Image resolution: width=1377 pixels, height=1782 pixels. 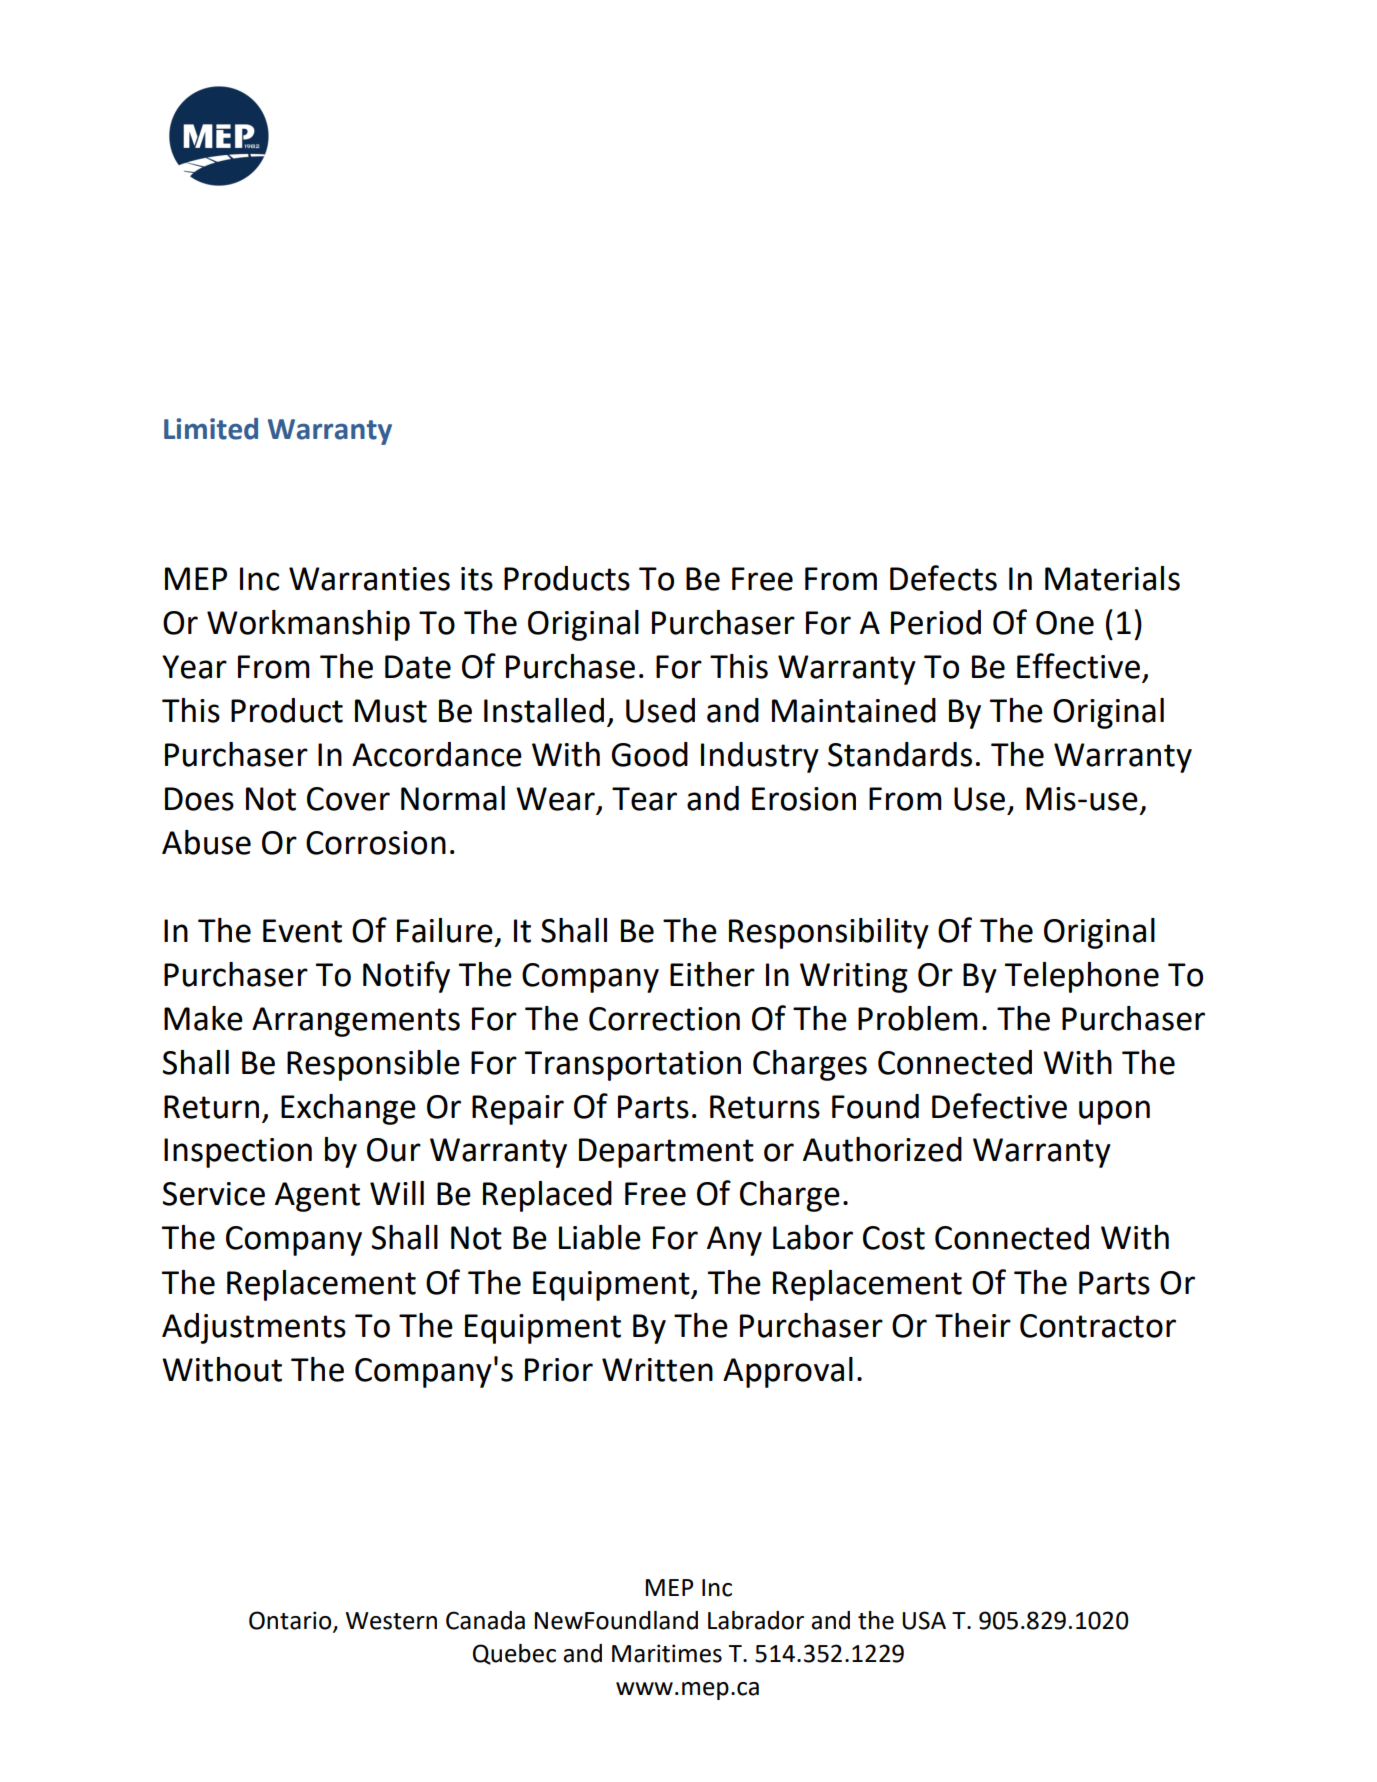 What do you see at coordinates (924, 1620) in the image?
I see `USA` at bounding box center [924, 1620].
